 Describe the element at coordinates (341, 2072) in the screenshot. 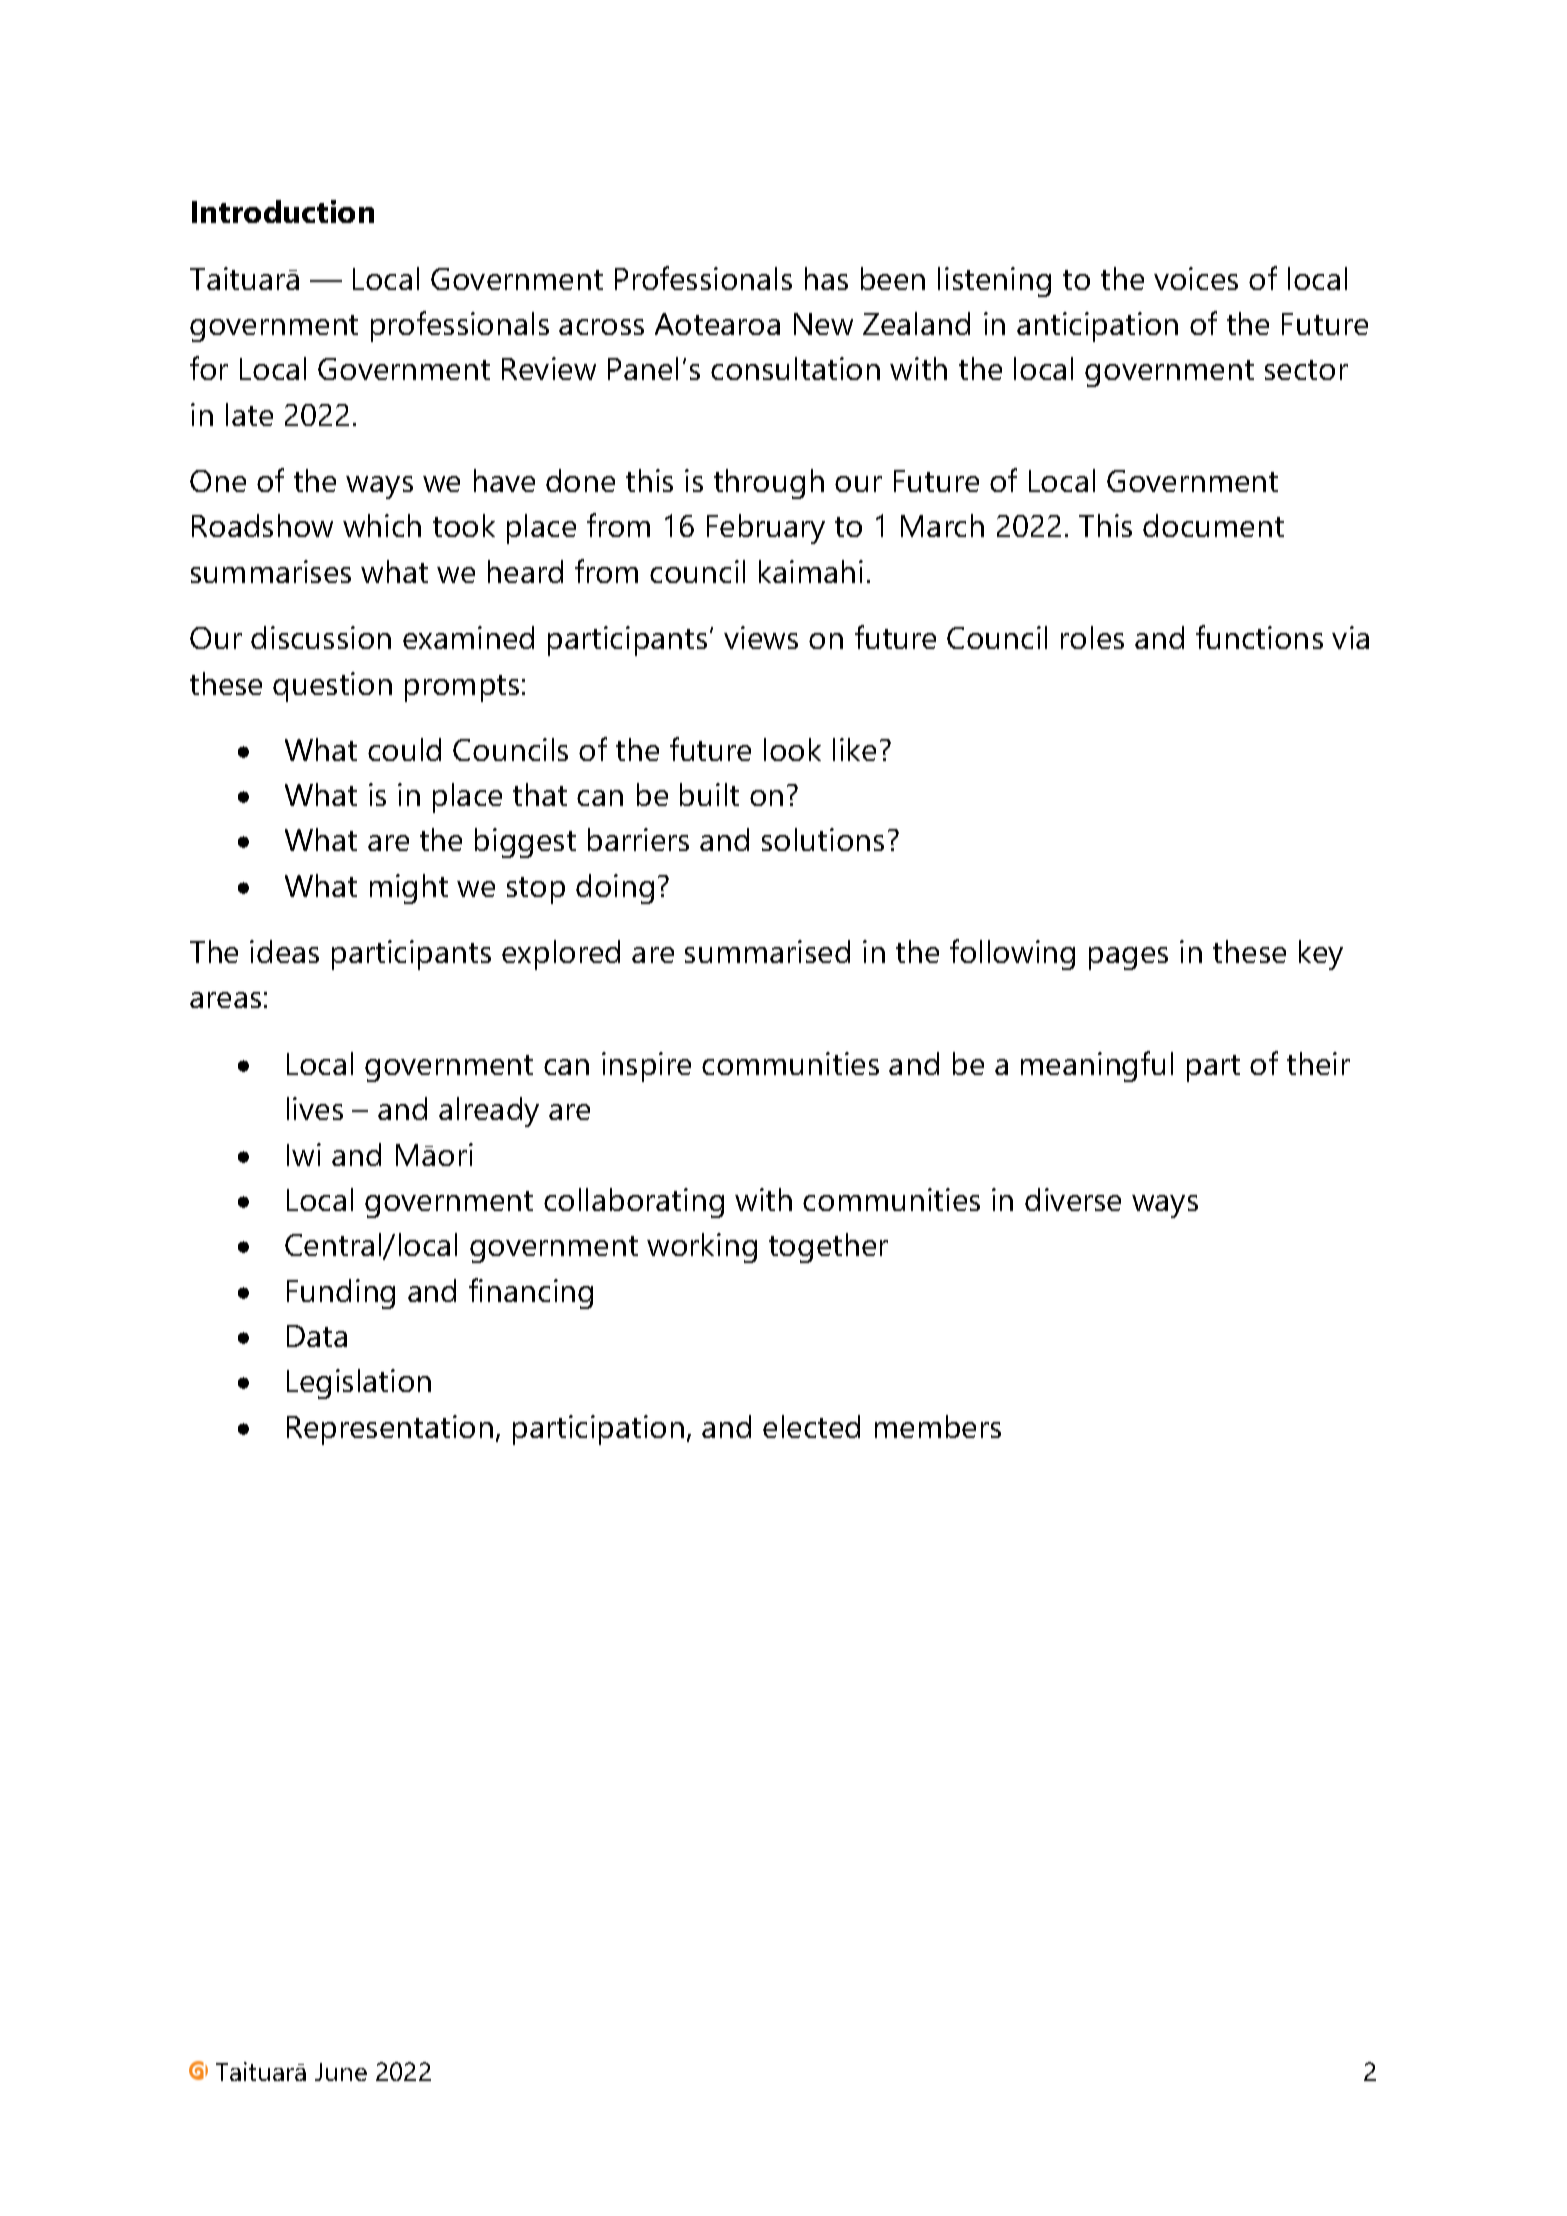

I see `June` at that location.
